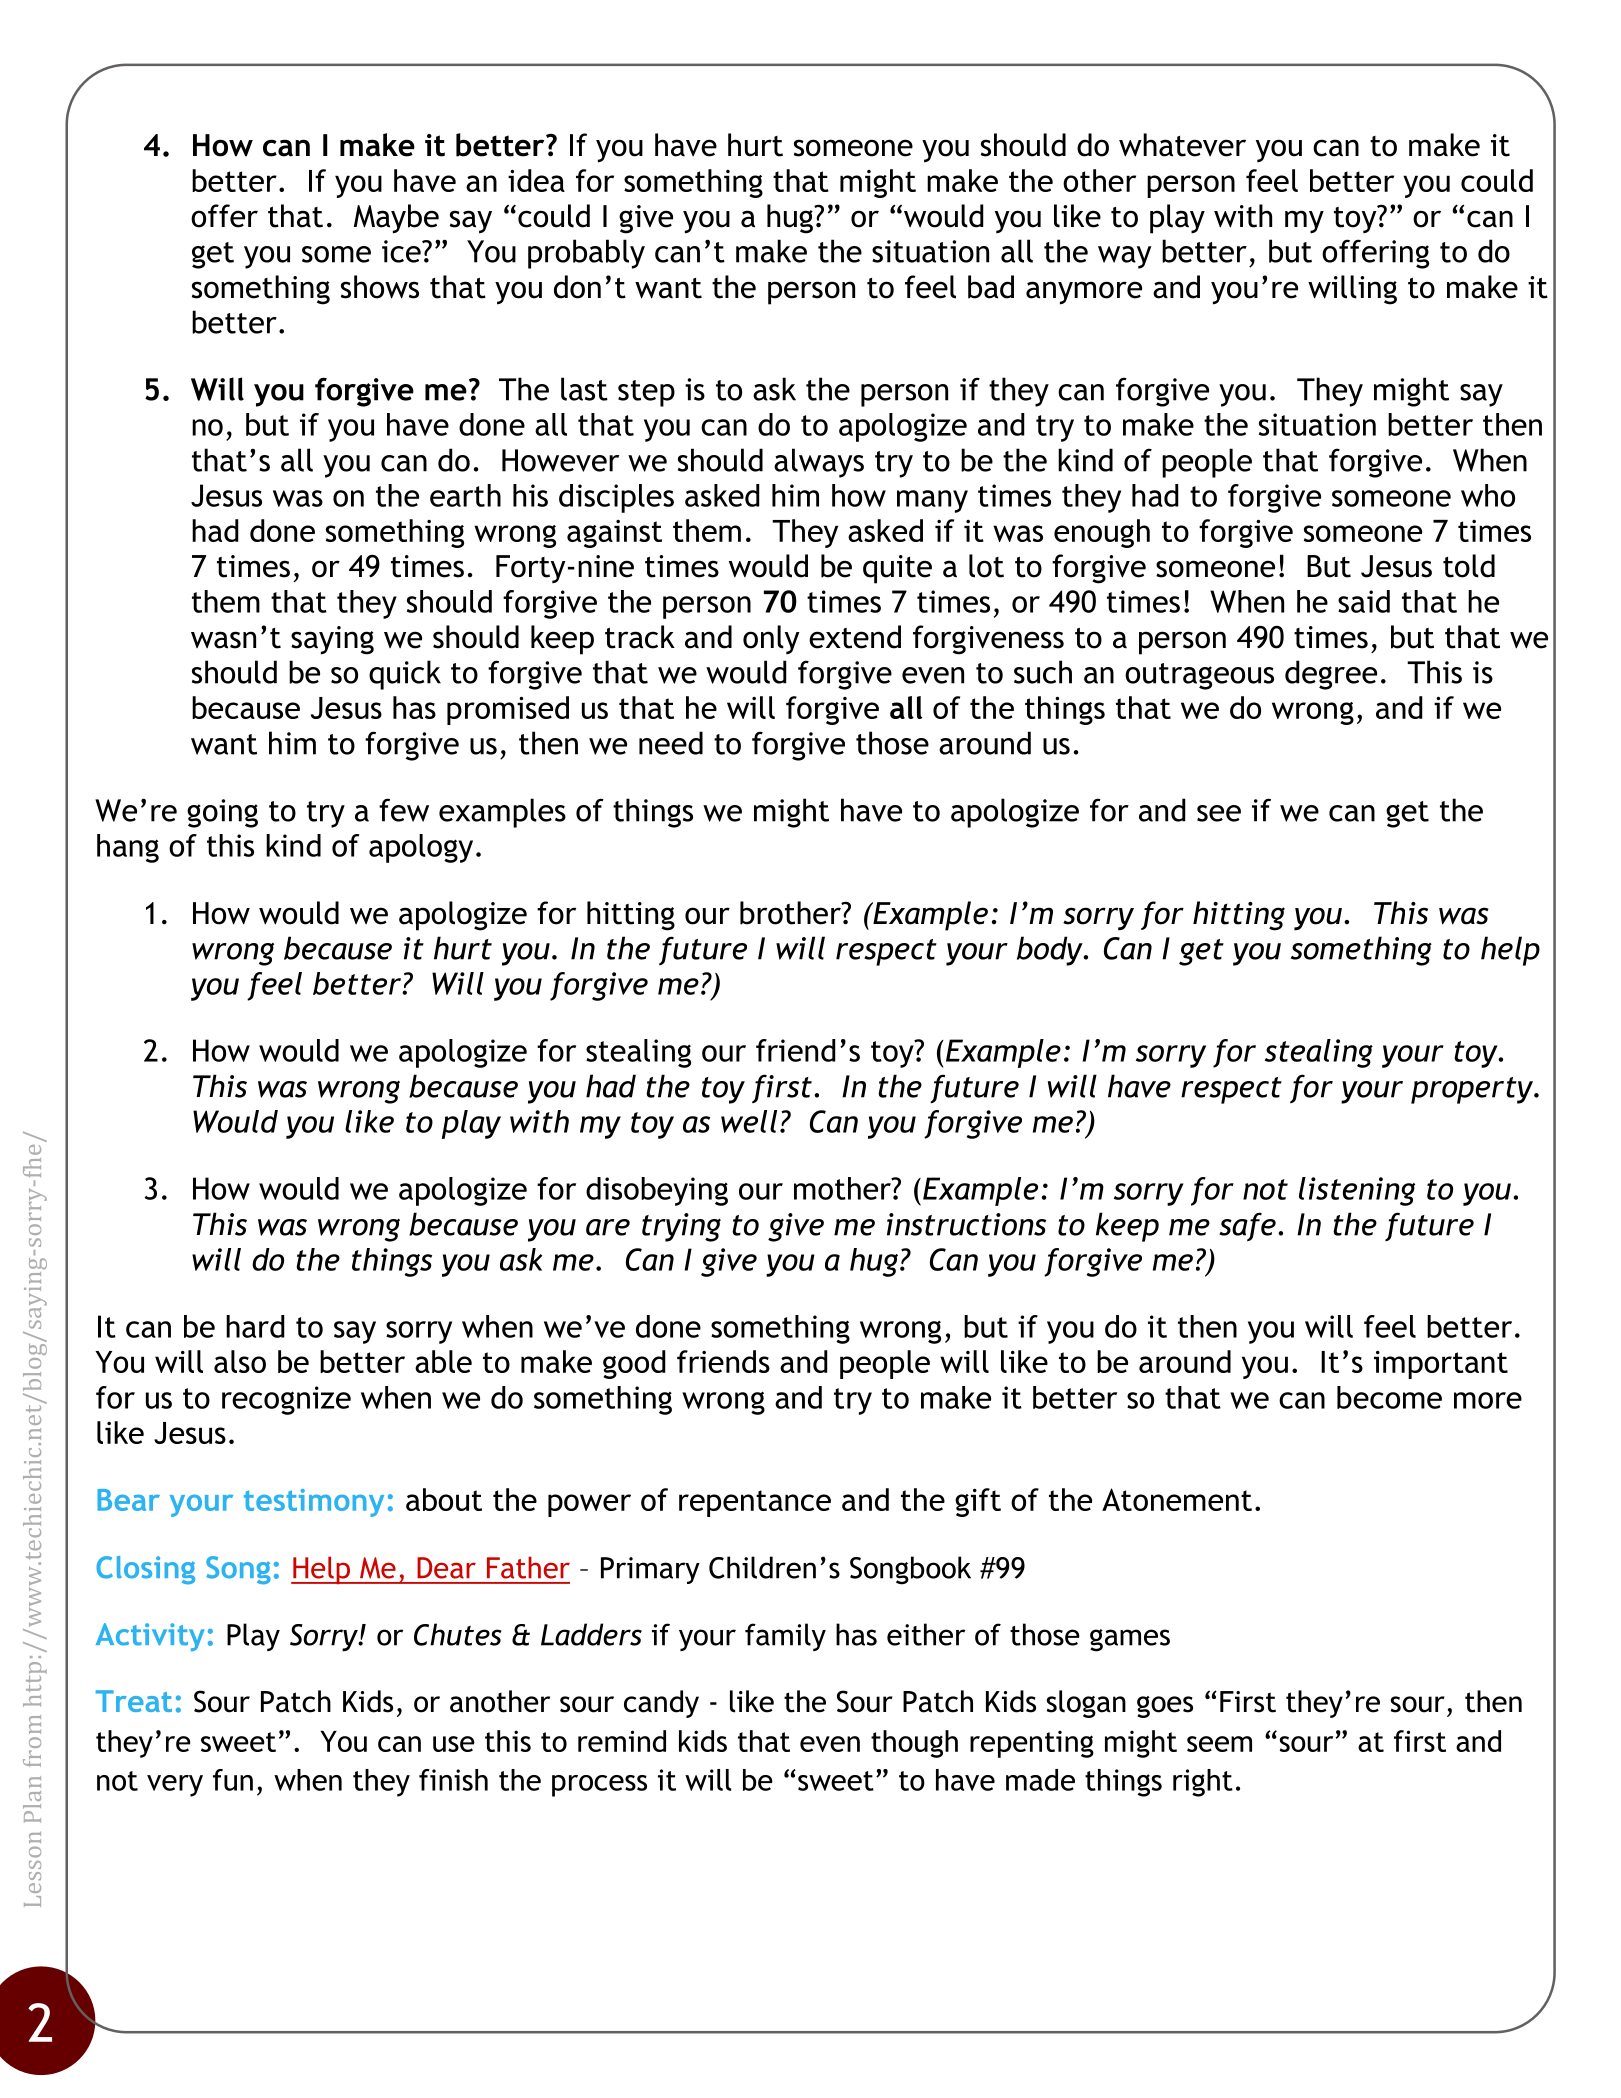 This screenshot has height=2098, width=1621. I want to click on apology, so click(421, 848).
